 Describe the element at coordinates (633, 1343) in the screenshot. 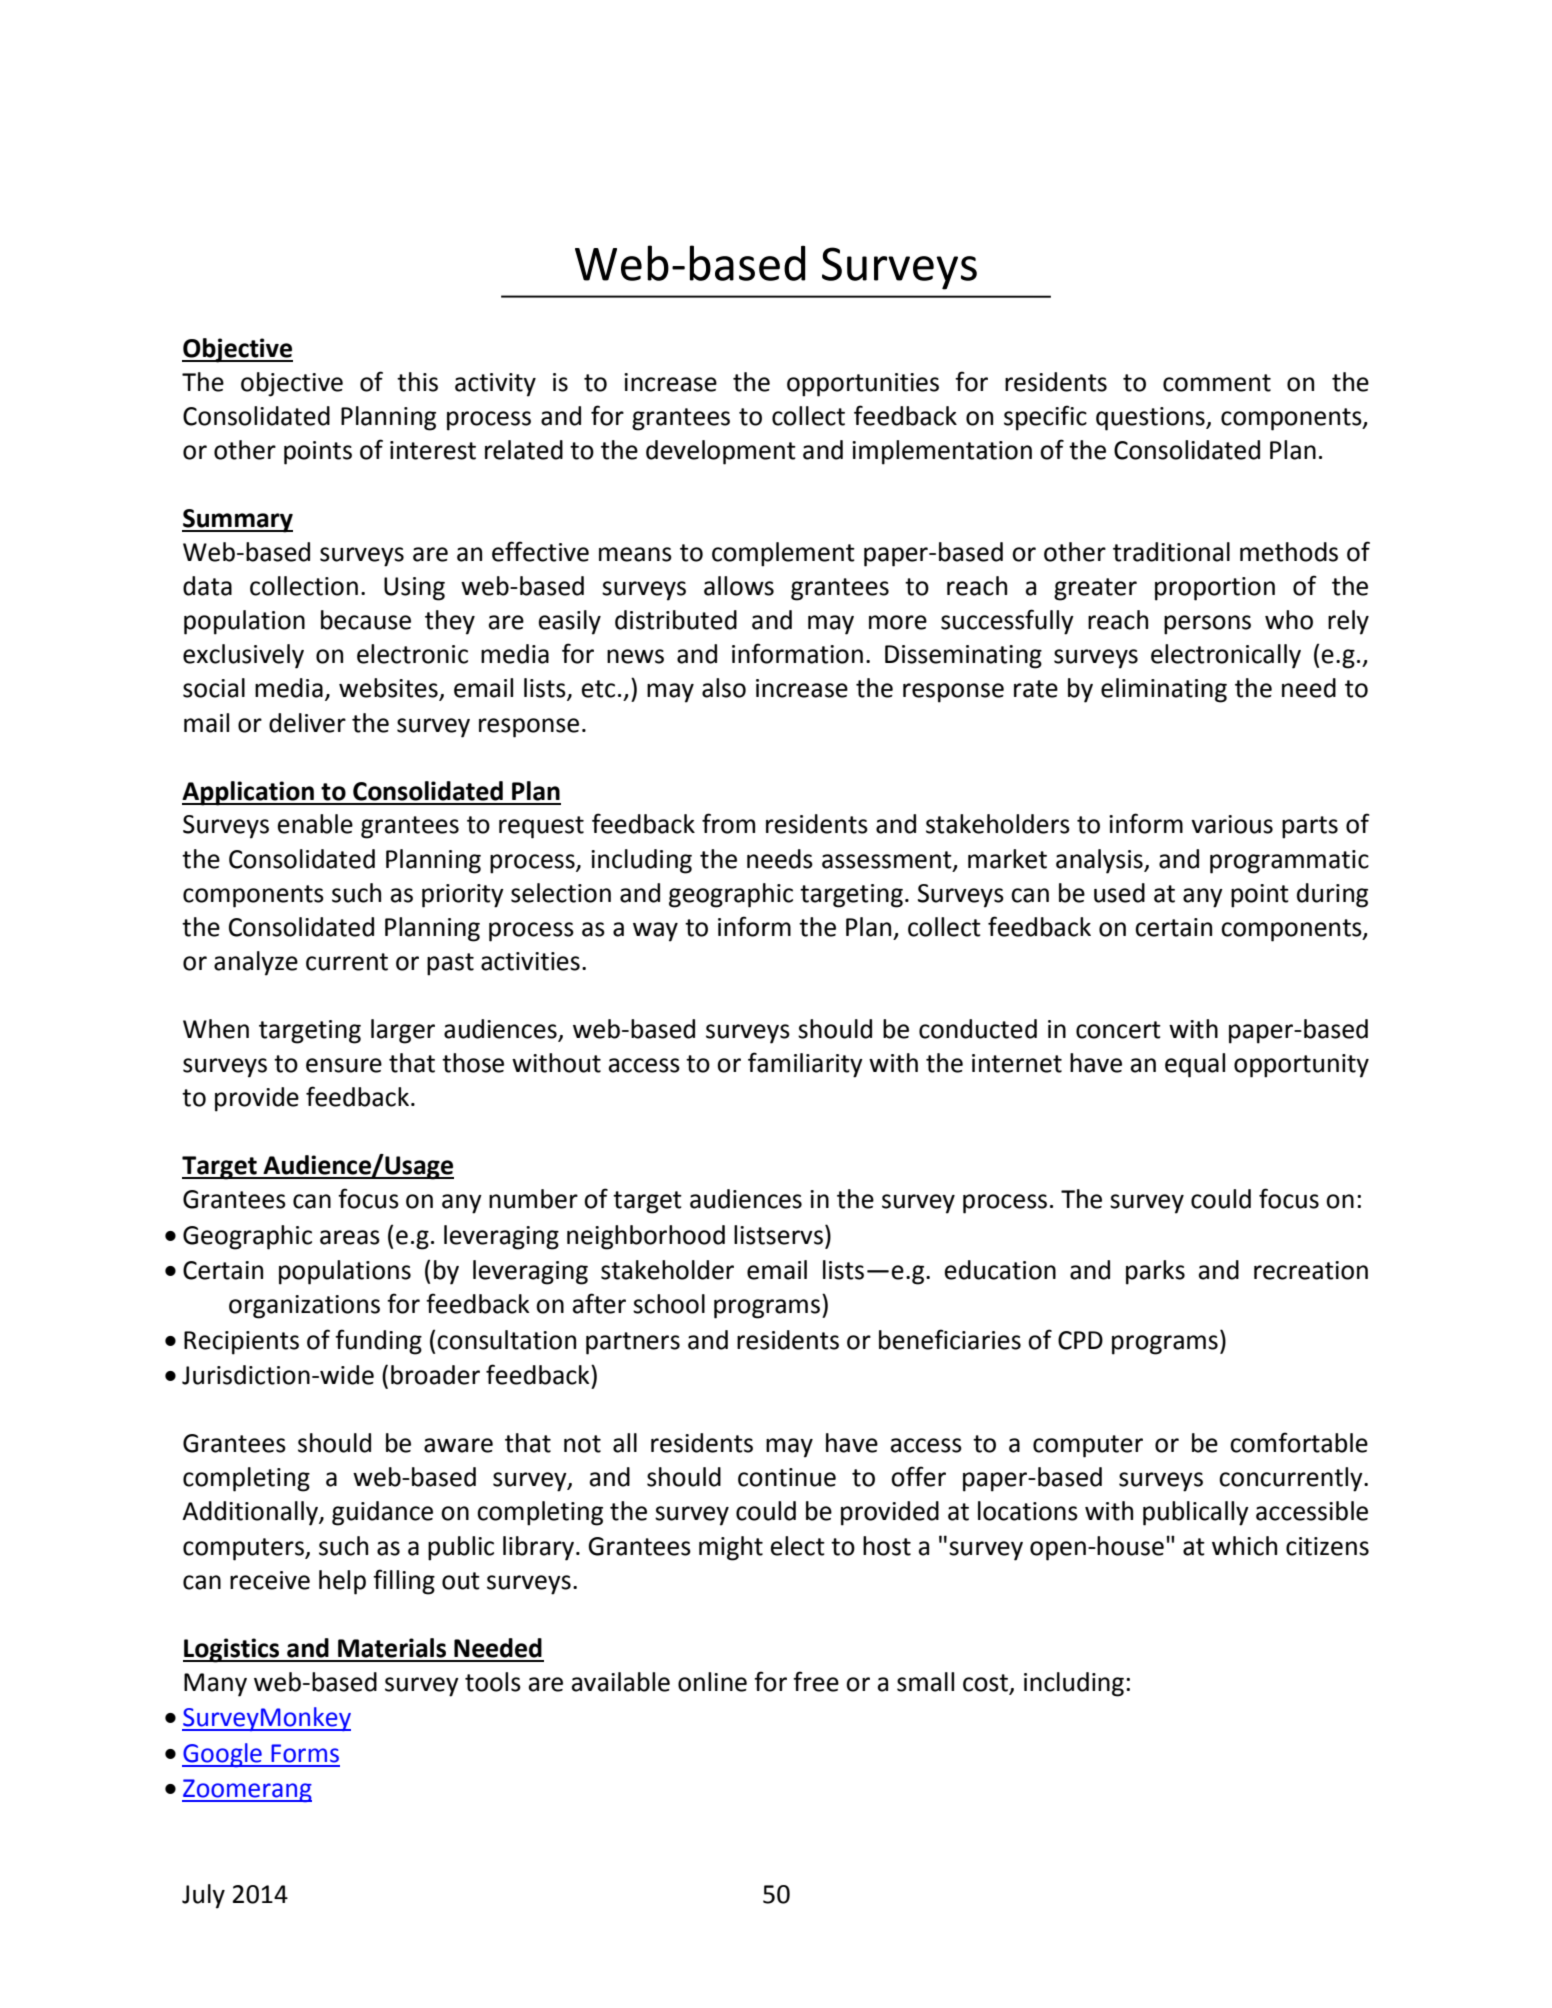

I see `partners` at that location.
